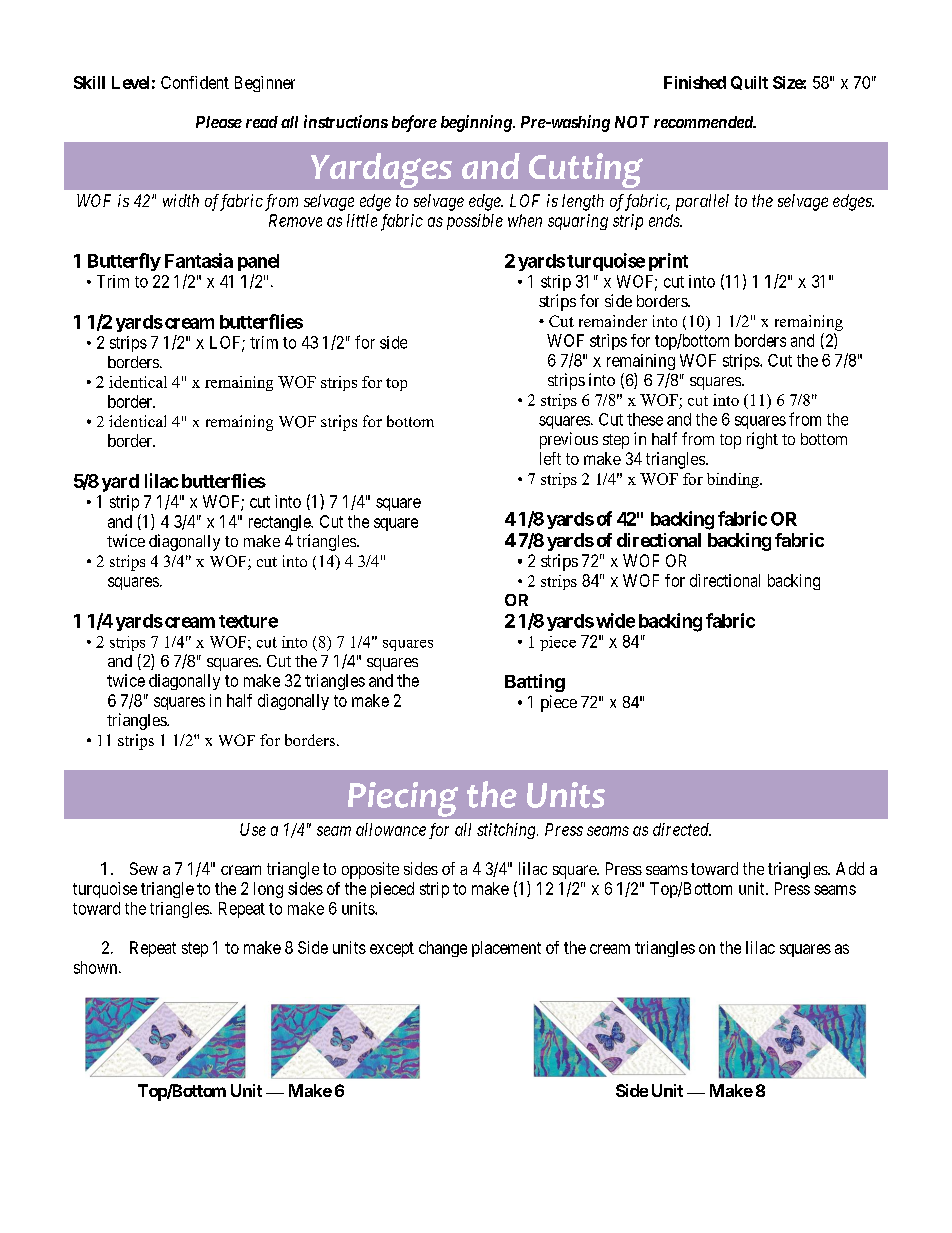  I want to click on Fantasia, so click(199, 260).
